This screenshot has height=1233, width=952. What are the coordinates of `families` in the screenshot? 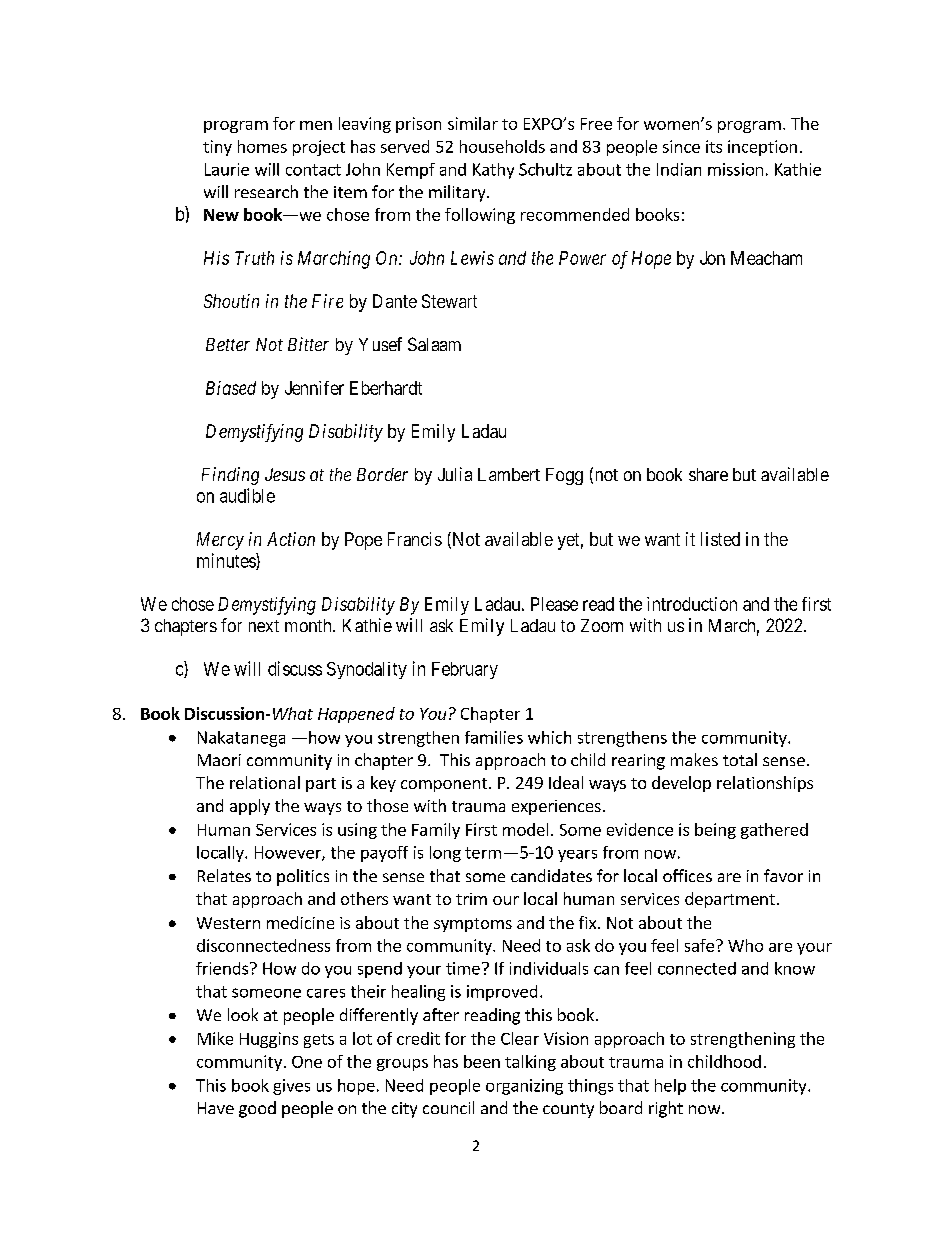 It's located at (494, 737).
